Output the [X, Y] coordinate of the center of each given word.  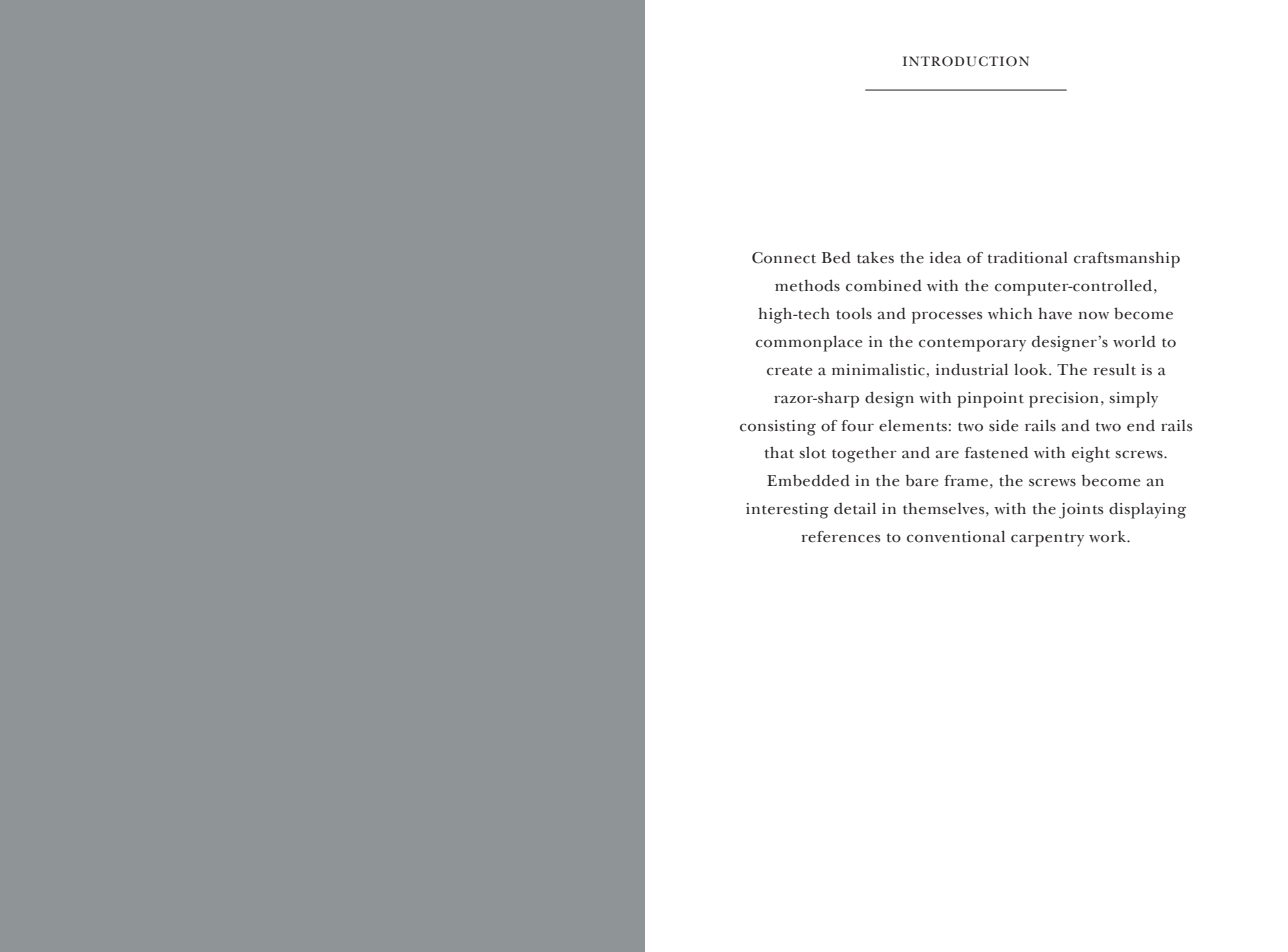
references [841, 537]
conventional [956, 536]
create [789, 371]
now [1094, 315]
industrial [972, 369]
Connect [784, 258]
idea [945, 258]
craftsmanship [1127, 259]
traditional [1027, 257]
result [1115, 369]
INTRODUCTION [966, 61]
